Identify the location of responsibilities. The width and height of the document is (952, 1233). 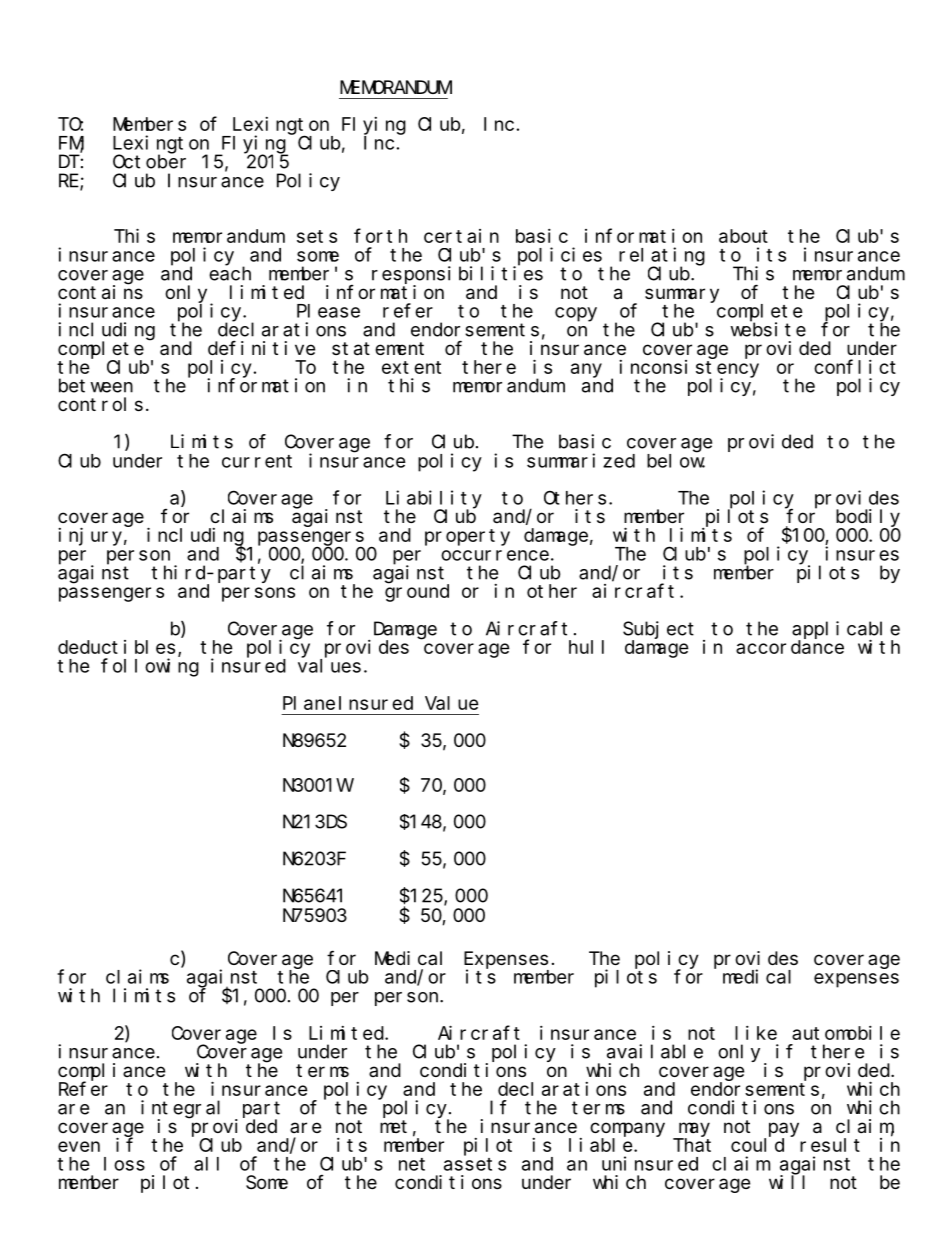
(457, 275).
